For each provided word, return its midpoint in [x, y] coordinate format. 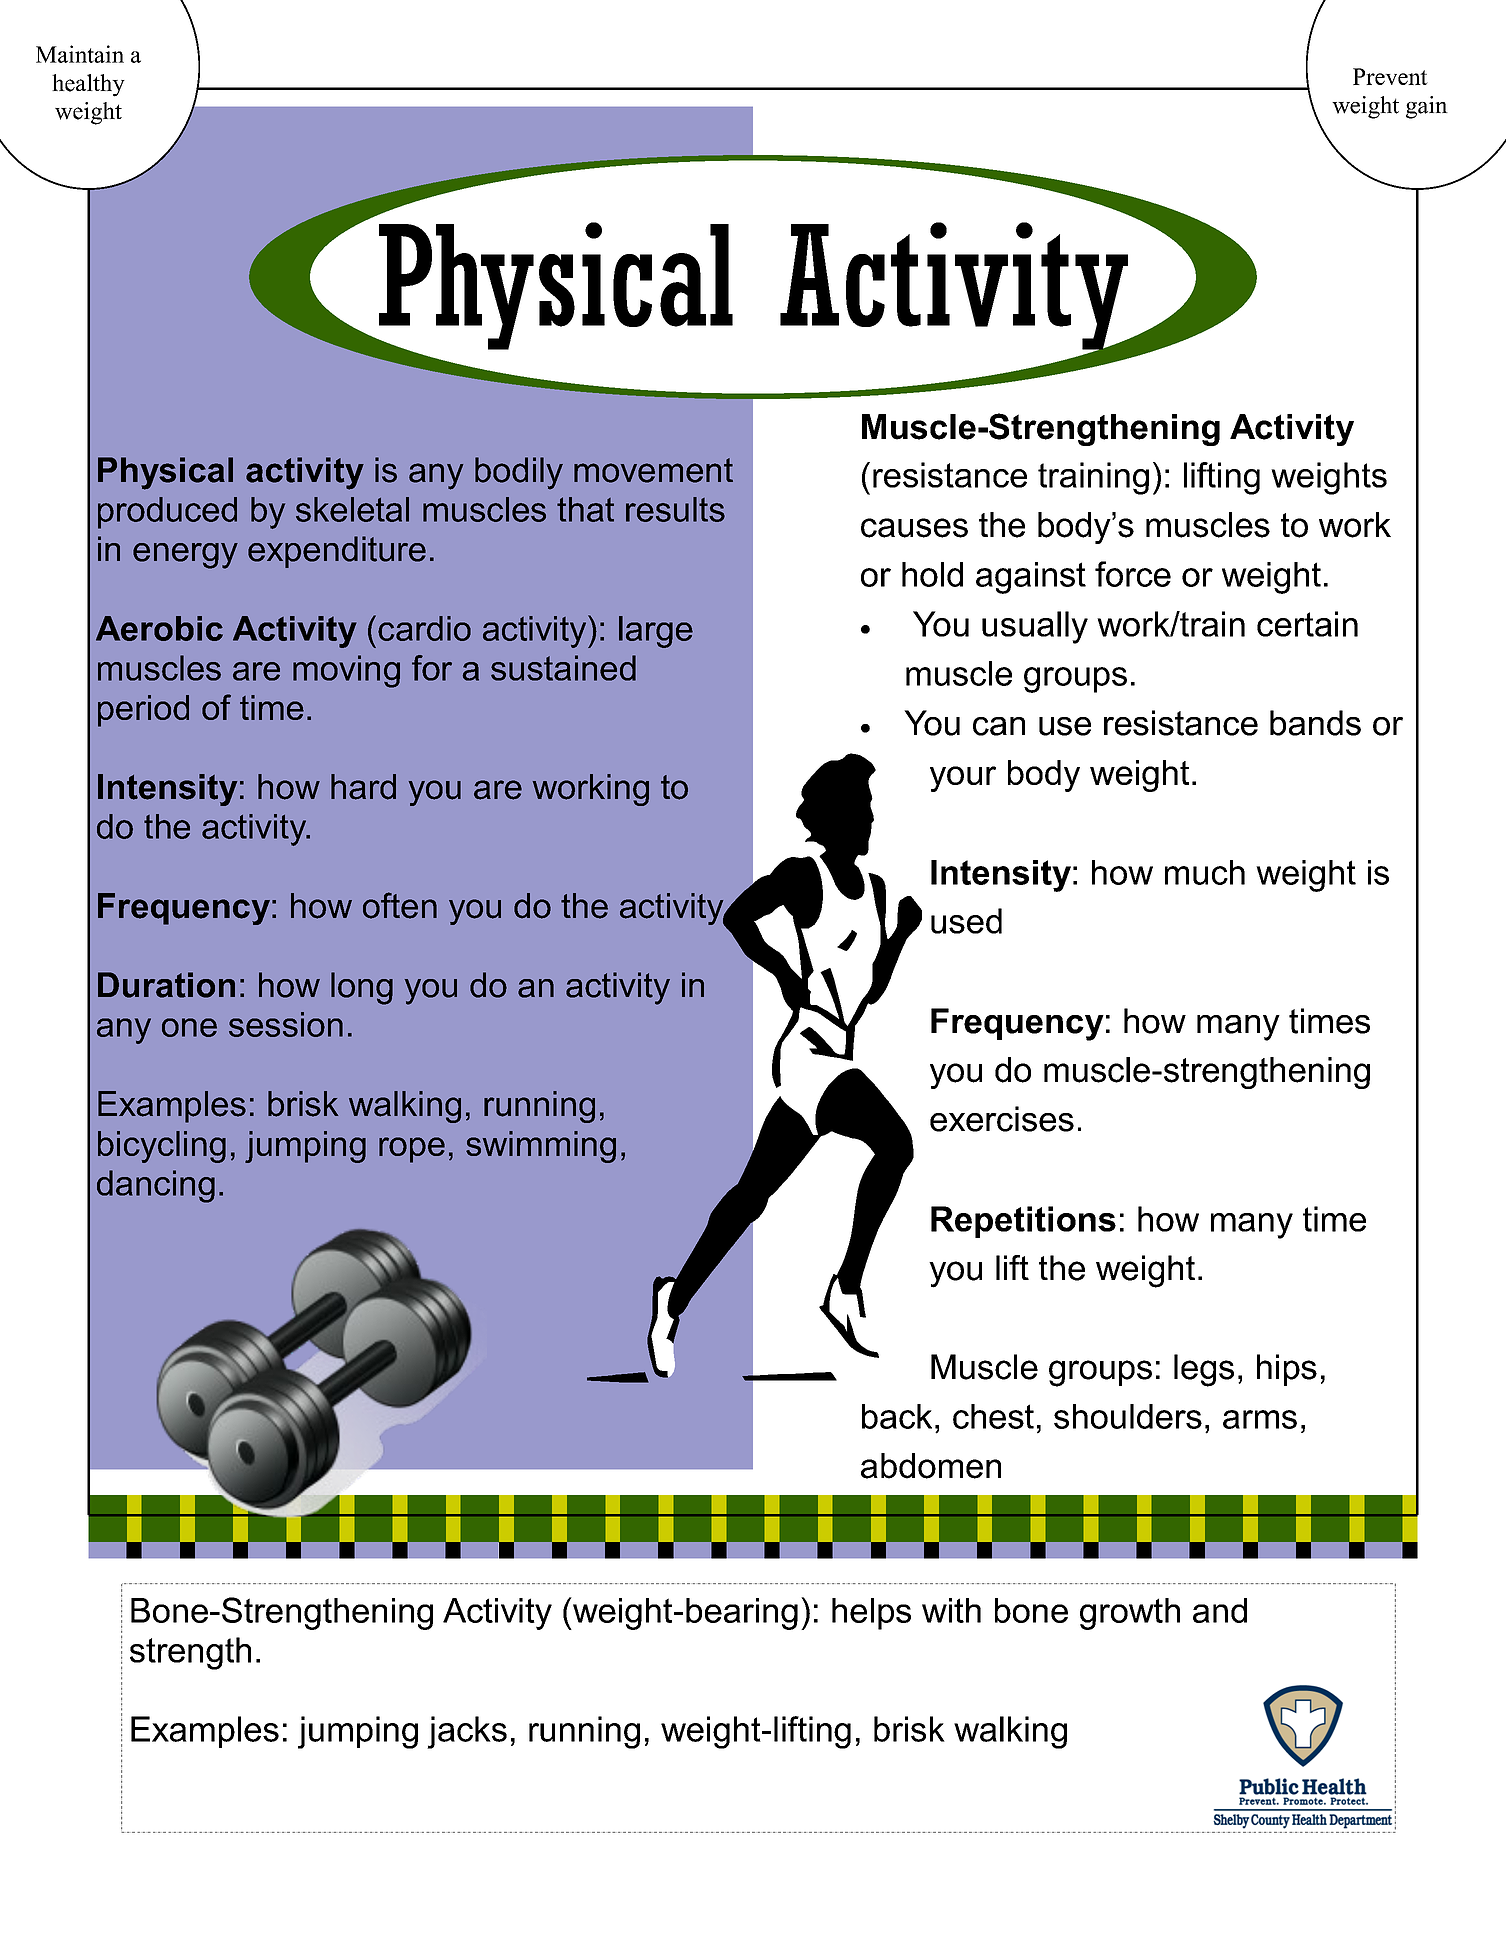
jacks [467, 1732]
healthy [88, 85]
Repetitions [1023, 1222]
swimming [541, 1147]
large [656, 632]
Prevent [1390, 76]
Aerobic [159, 628]
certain [1307, 624]
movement [653, 470]
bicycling [162, 1147]
